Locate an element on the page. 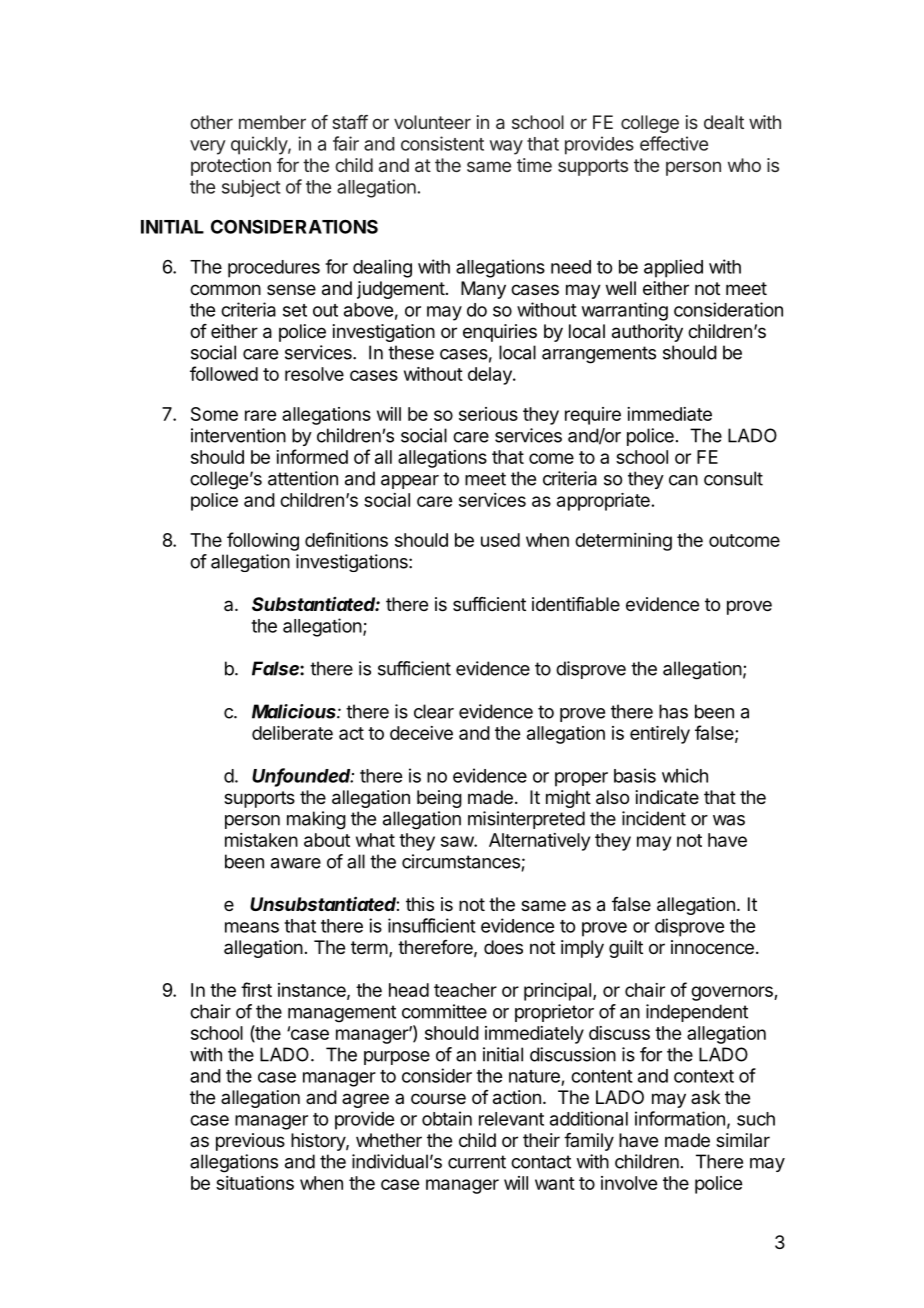  effective is located at coordinates (674, 143).
